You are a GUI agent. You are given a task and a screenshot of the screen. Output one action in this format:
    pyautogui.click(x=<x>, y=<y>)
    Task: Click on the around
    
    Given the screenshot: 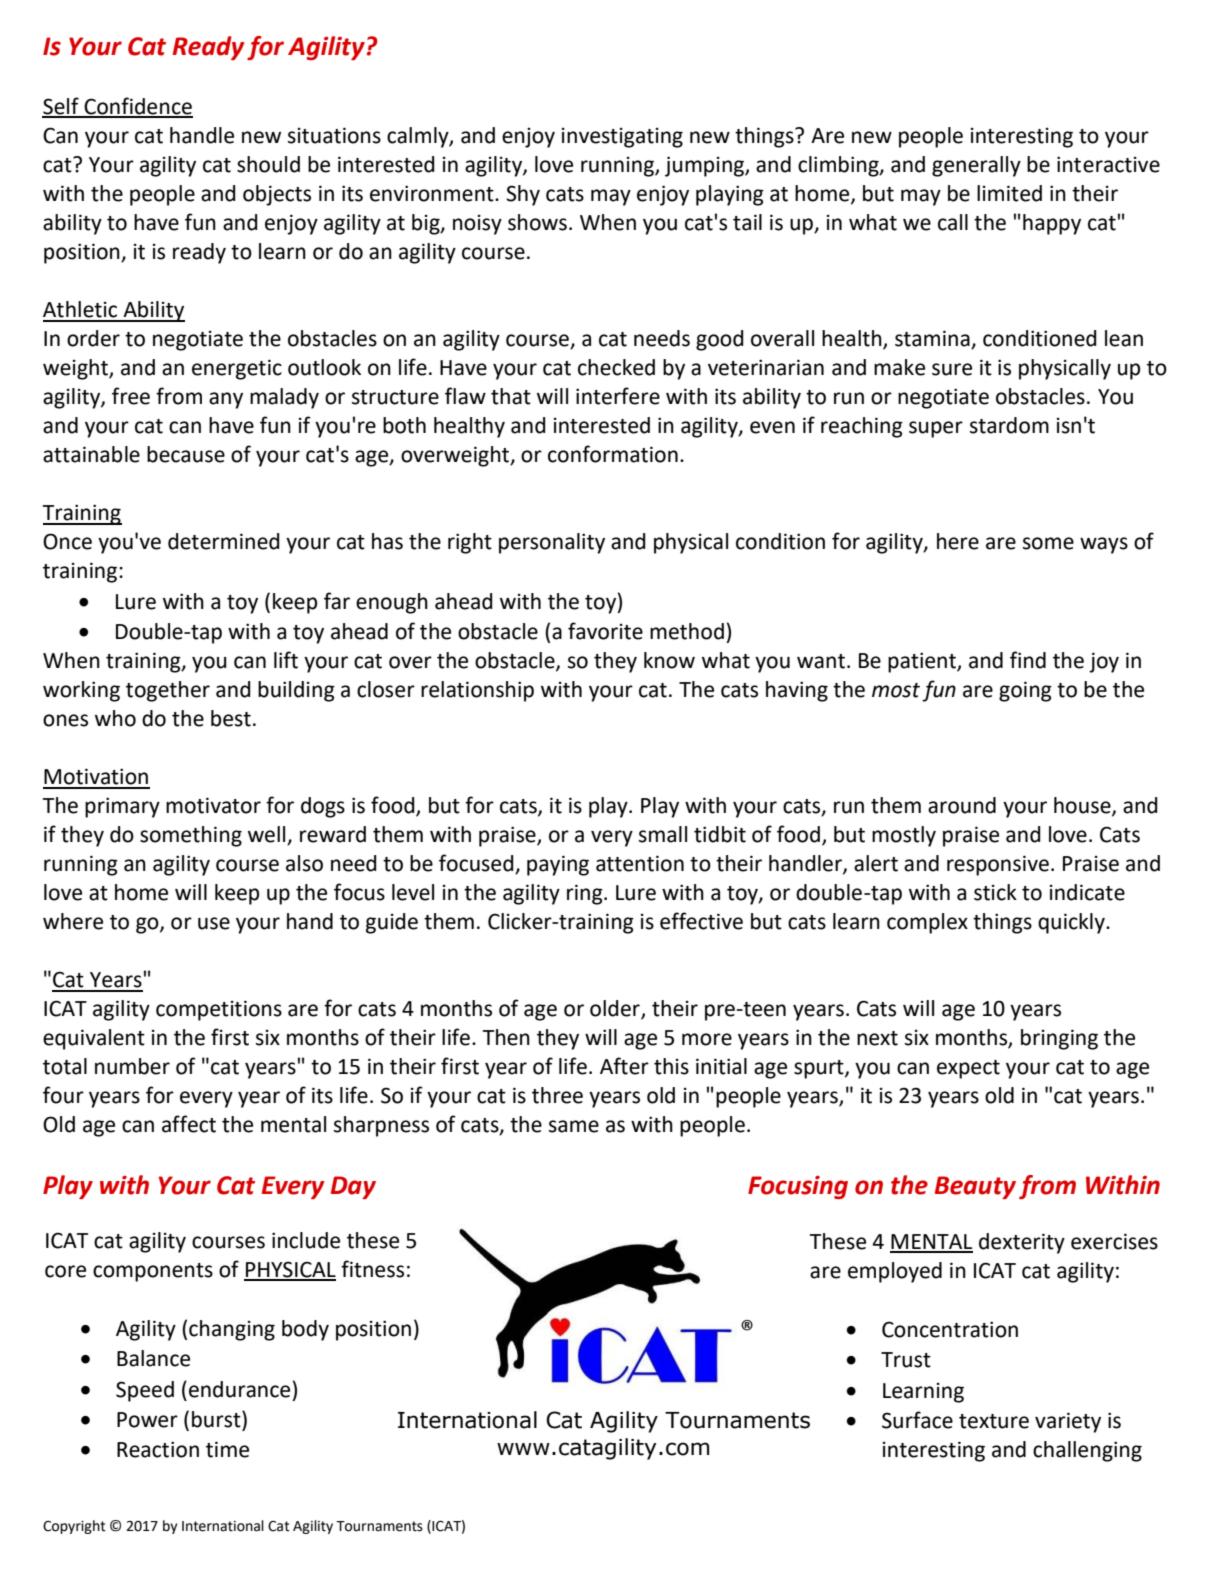 What is the action you would take?
    pyautogui.click(x=962, y=805)
